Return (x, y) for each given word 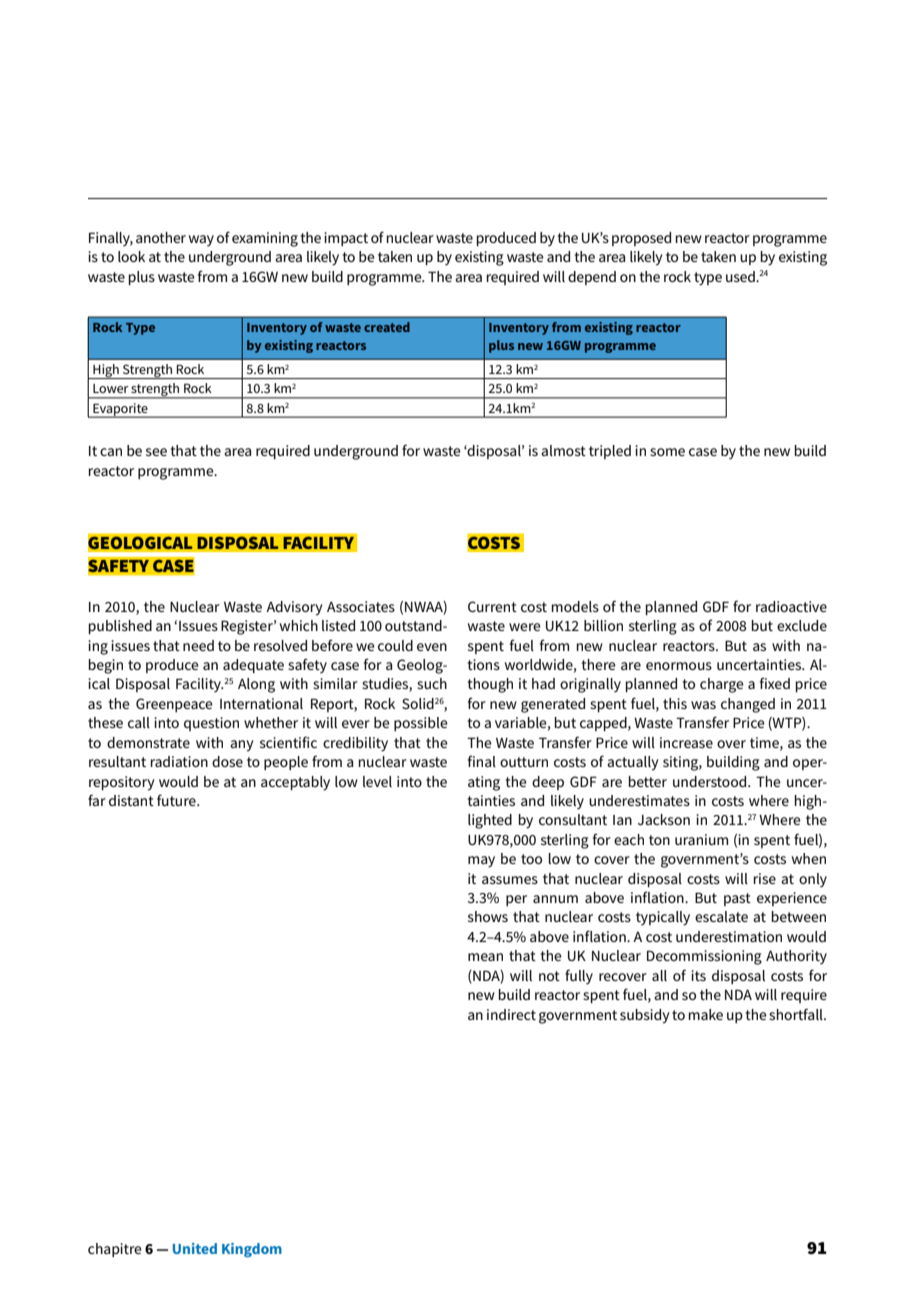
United (195, 1248)
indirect (511, 1014)
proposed (641, 239)
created (387, 327)
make (706, 1014)
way (201, 240)
